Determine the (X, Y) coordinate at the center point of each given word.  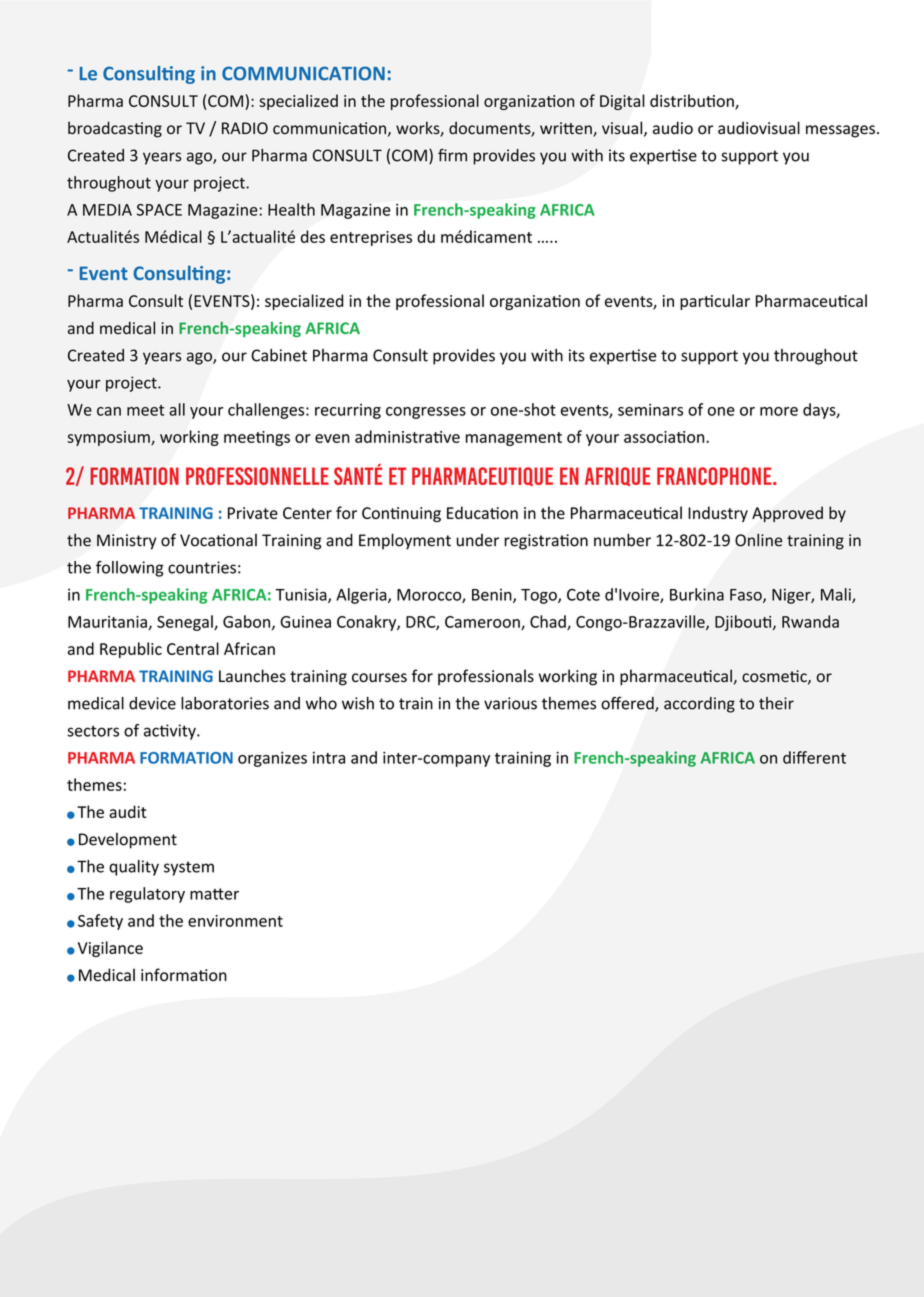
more (779, 411)
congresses (426, 413)
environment (235, 921)
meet (145, 410)
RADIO (245, 128)
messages (840, 131)
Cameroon (483, 623)
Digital (622, 102)
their (776, 703)
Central (193, 648)
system (189, 868)
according (699, 705)
